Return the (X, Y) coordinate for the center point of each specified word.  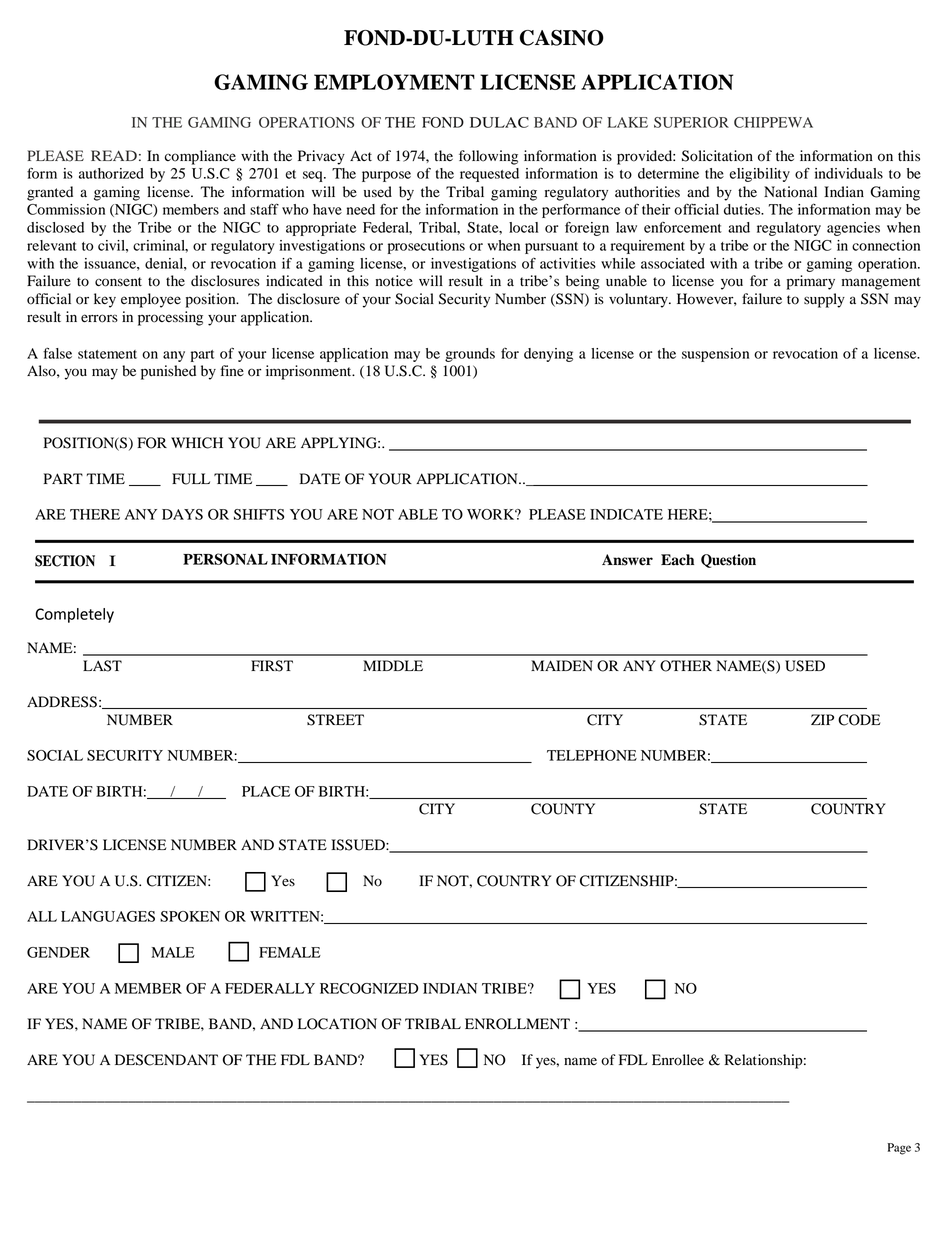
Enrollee (678, 1060)
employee (151, 300)
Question (728, 561)
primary (811, 282)
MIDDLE (393, 665)
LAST (102, 666)
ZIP (822, 719)
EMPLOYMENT (394, 82)
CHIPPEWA (773, 122)
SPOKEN (190, 916)
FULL (191, 479)
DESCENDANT (166, 1060)
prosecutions (426, 247)
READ (114, 155)
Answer (627, 560)
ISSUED (359, 845)
